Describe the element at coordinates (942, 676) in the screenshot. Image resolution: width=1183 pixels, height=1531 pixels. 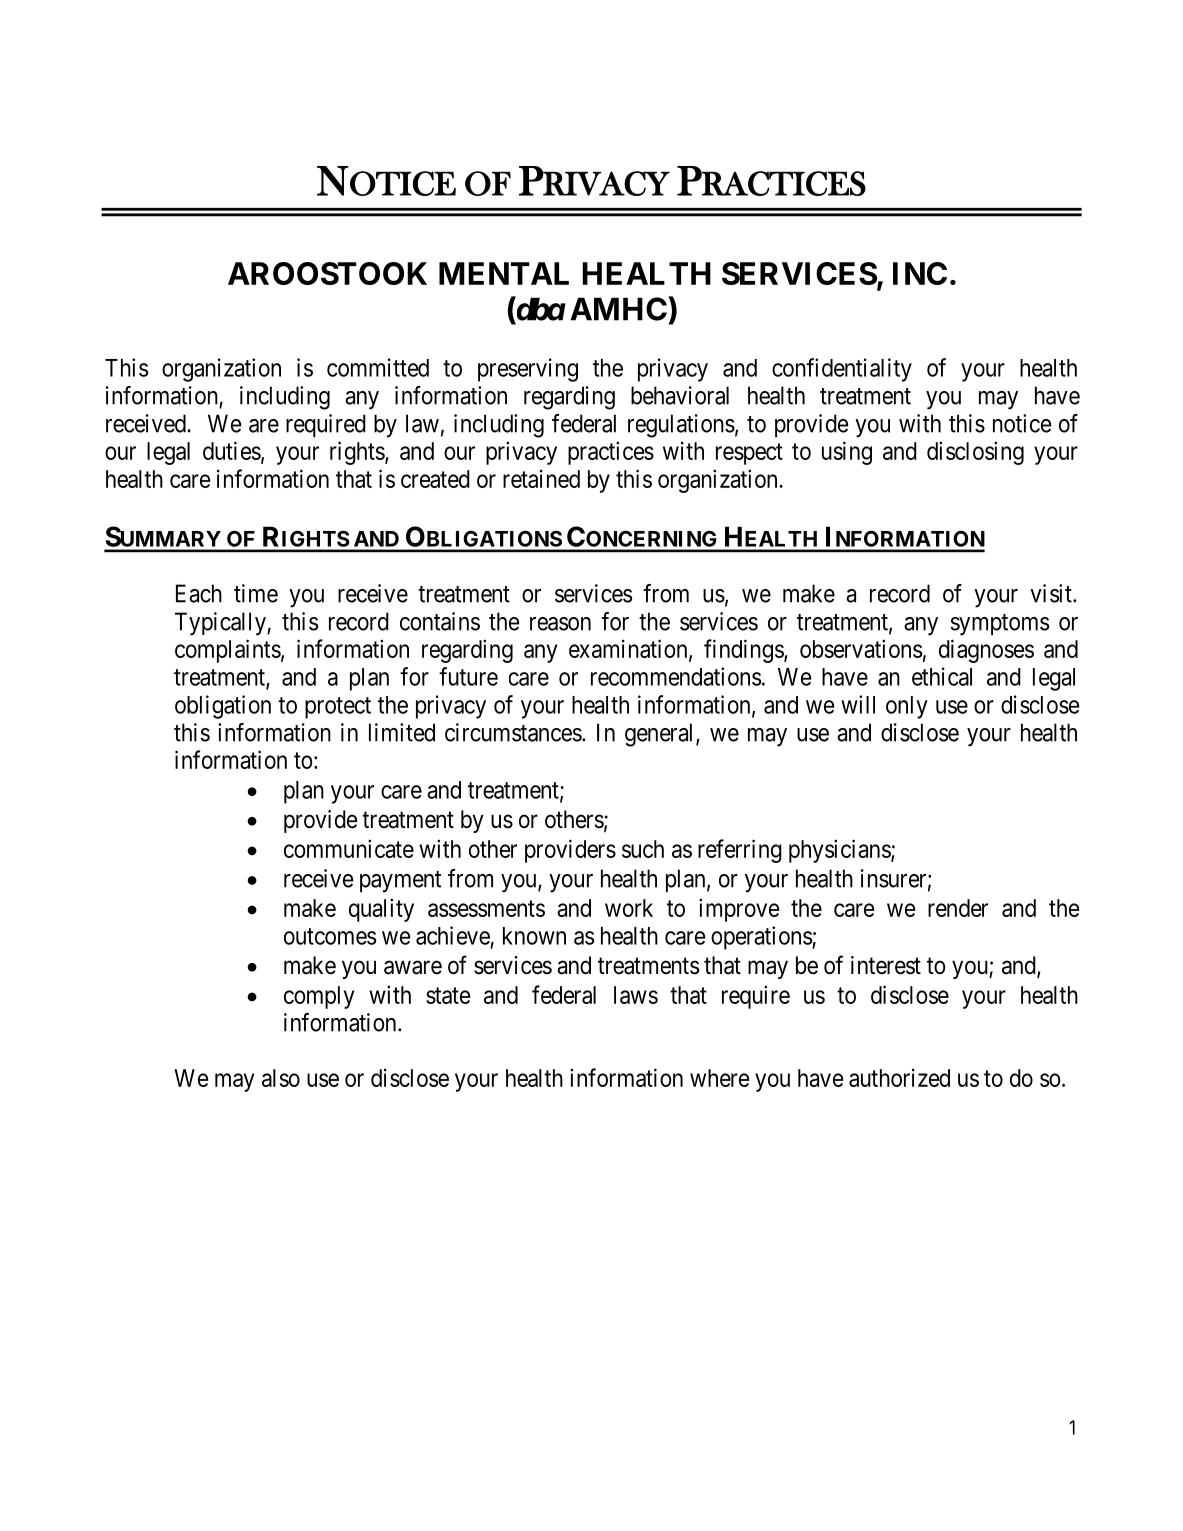
I see `ethical` at that location.
